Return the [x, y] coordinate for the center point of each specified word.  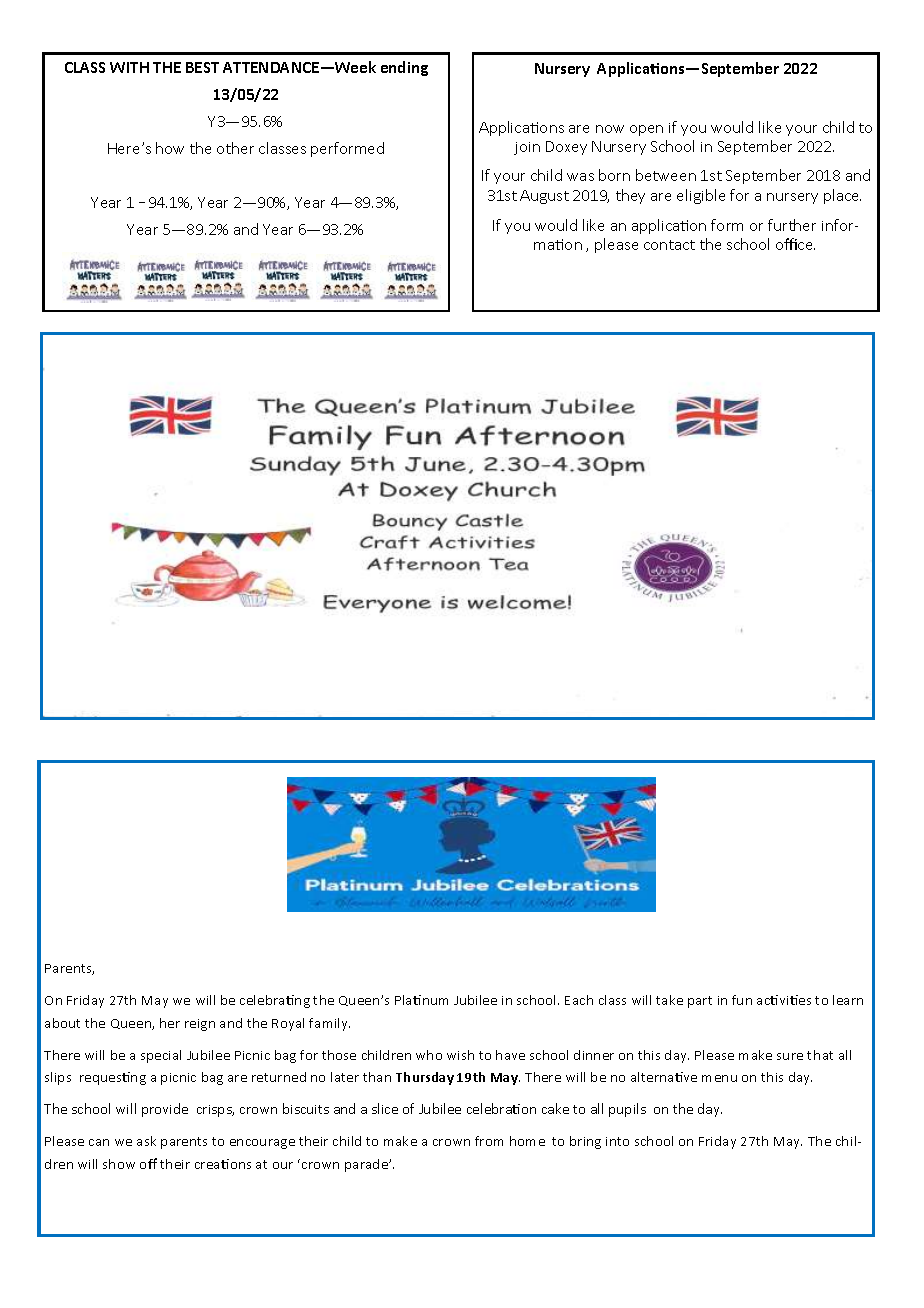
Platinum [421, 1000]
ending [404, 68]
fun [742, 1000]
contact [669, 245]
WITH [129, 67]
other [235, 148]
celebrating [275, 1001]
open [646, 130]
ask [146, 1141]
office [795, 244]
